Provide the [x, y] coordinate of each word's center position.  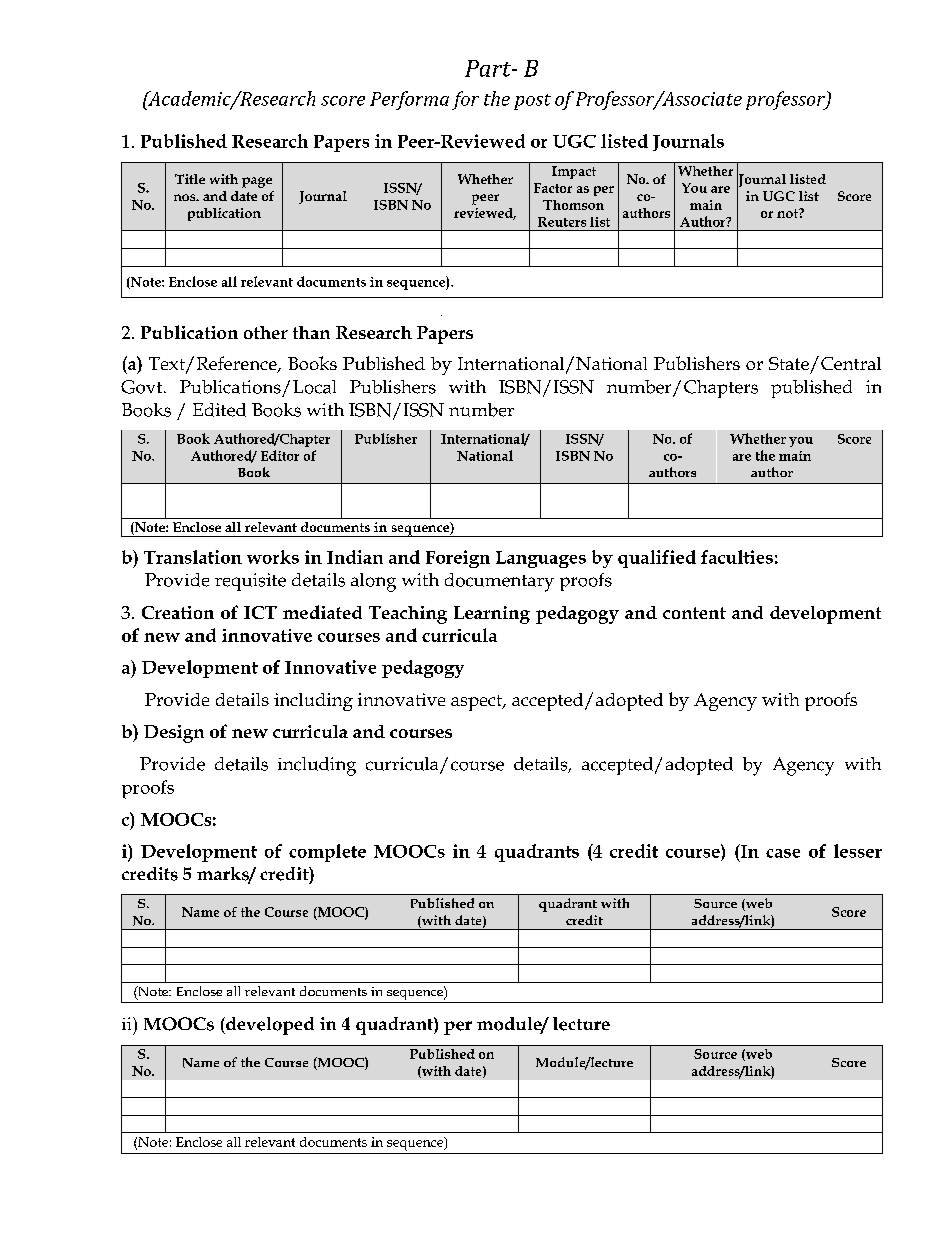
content [694, 613]
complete [327, 853]
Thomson [573, 205]
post [532, 102]
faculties [737, 557]
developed [269, 1026]
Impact [574, 172]
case [783, 853]
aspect [477, 703]
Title [190, 179]
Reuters [562, 222]
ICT [260, 612]
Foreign [458, 559]
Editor [280, 455]
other [266, 332]
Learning [492, 615]
